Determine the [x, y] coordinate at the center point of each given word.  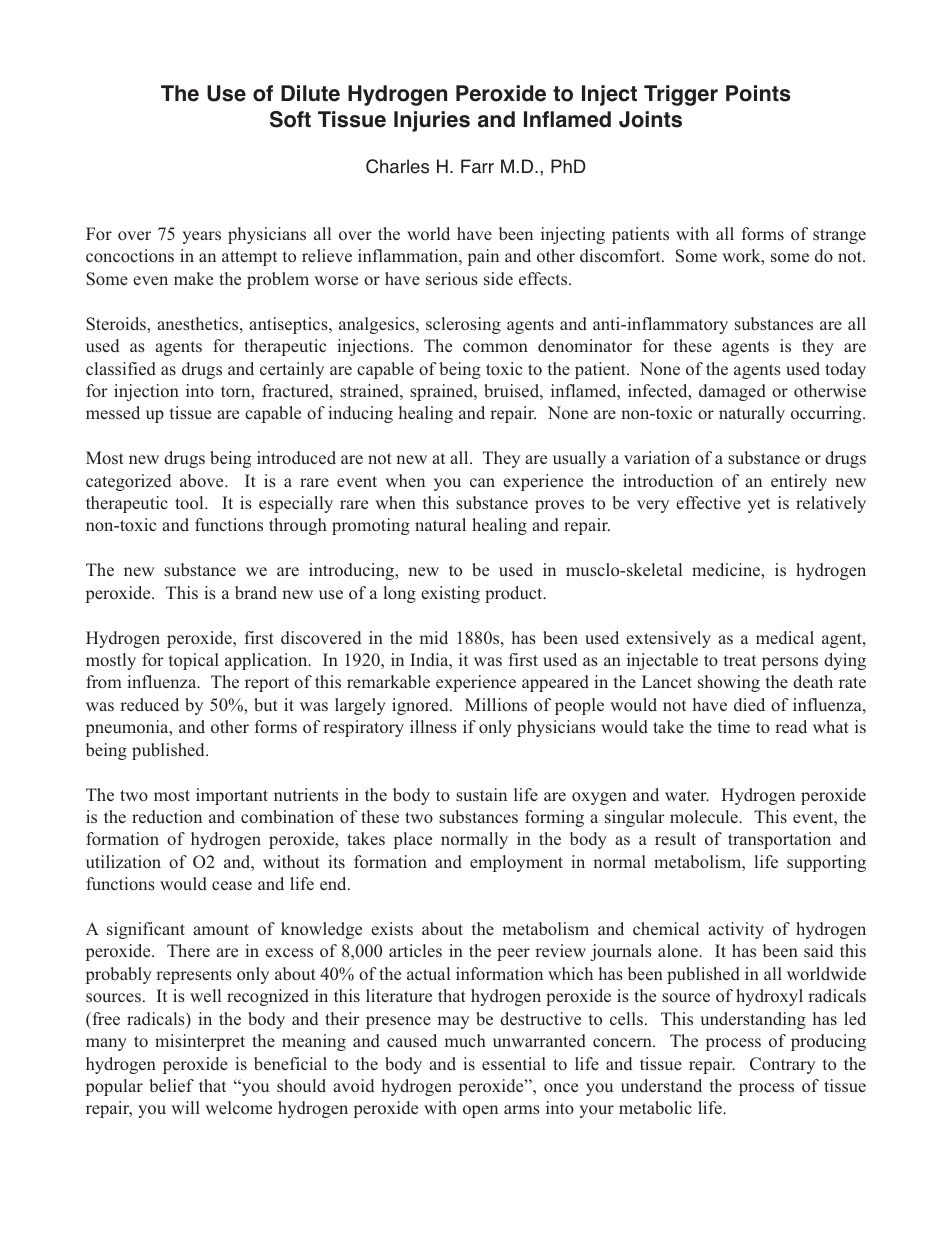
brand [256, 592]
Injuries [432, 121]
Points [758, 93]
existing [450, 594]
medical [785, 637]
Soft [290, 119]
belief [171, 1085]
